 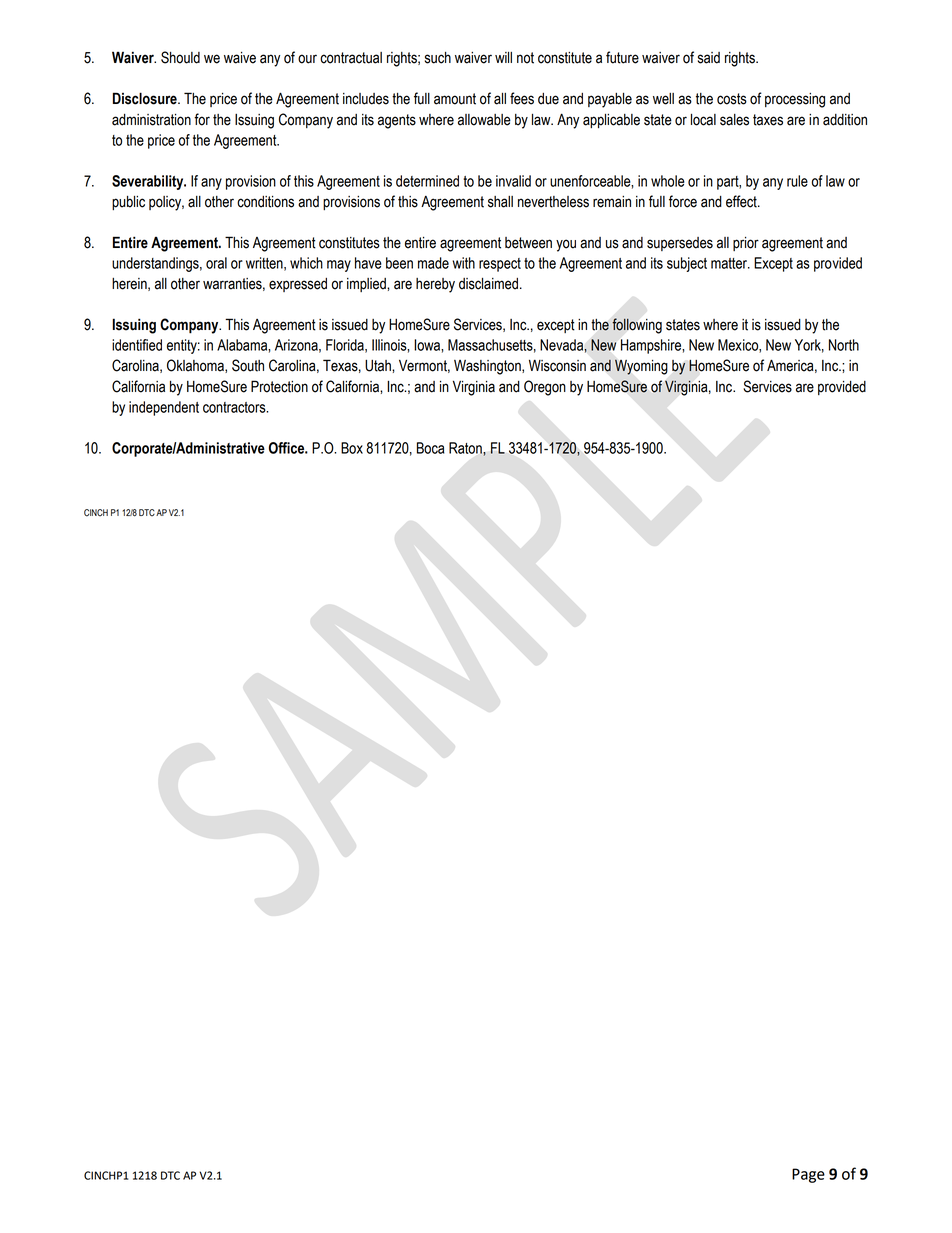 I want to click on Oregon, so click(x=545, y=388).
